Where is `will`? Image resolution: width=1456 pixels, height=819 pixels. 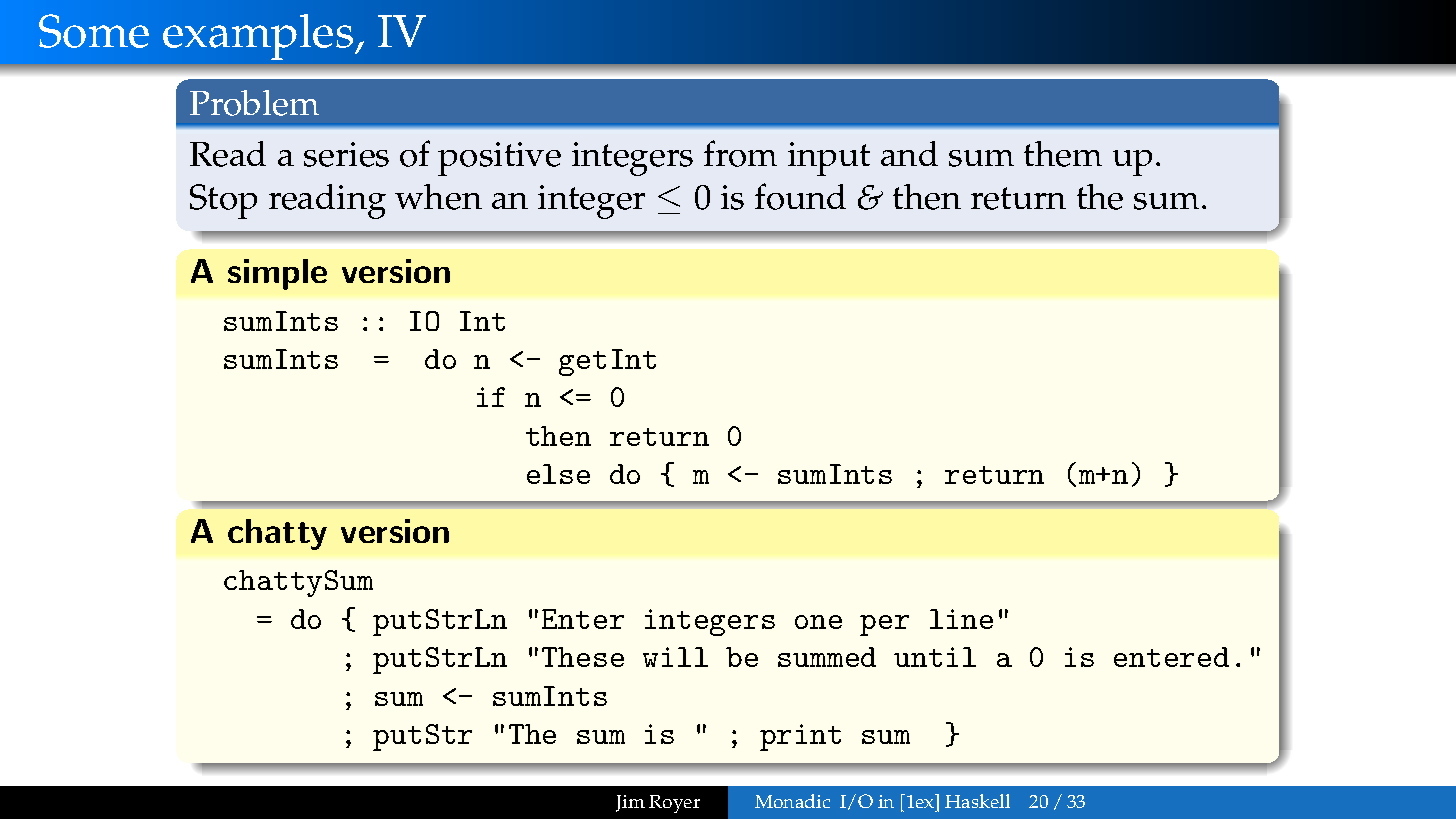
will is located at coordinates (675, 657).
